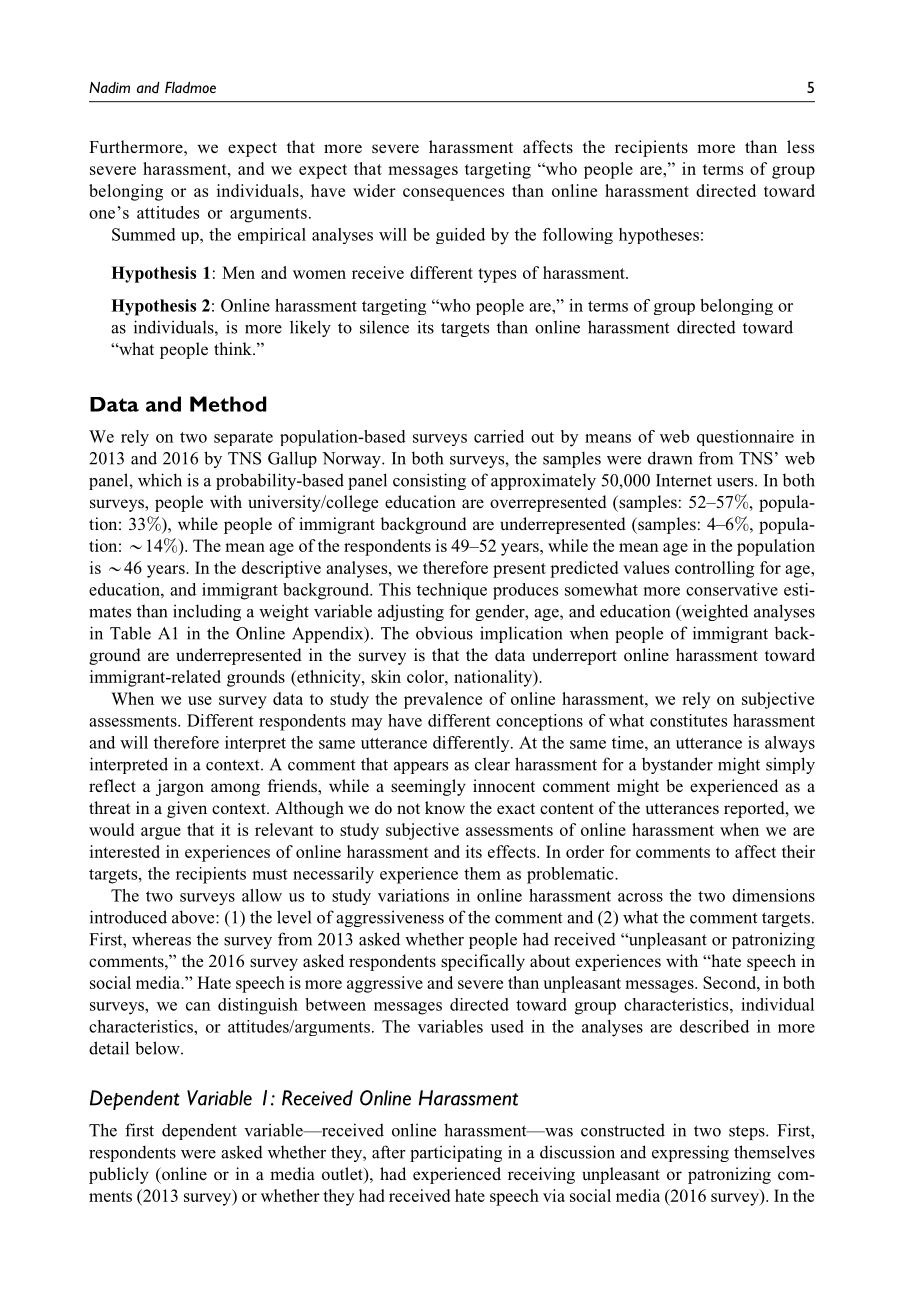  Describe the element at coordinates (119, 1175) in the page. I see `publicly` at that location.
